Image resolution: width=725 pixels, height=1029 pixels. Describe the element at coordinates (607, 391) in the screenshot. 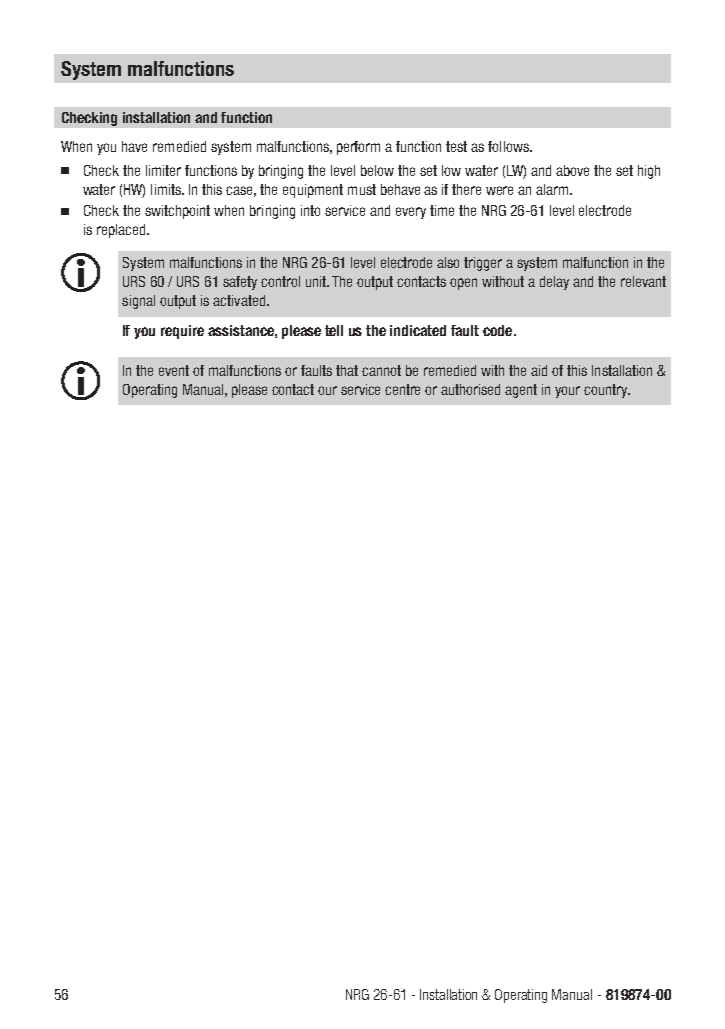

I see `country` at that location.
